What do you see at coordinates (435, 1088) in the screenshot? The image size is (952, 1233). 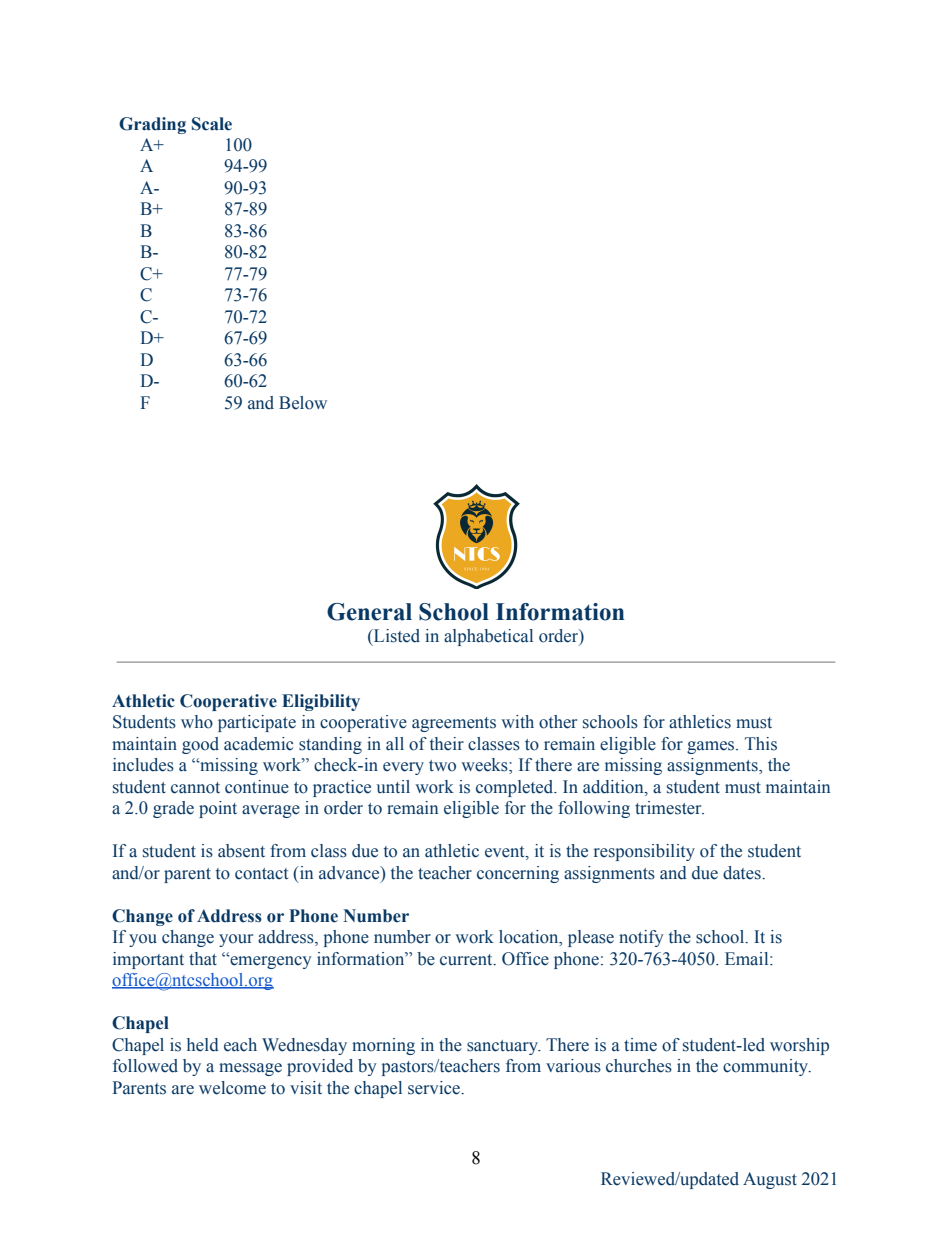 I see `service` at bounding box center [435, 1088].
